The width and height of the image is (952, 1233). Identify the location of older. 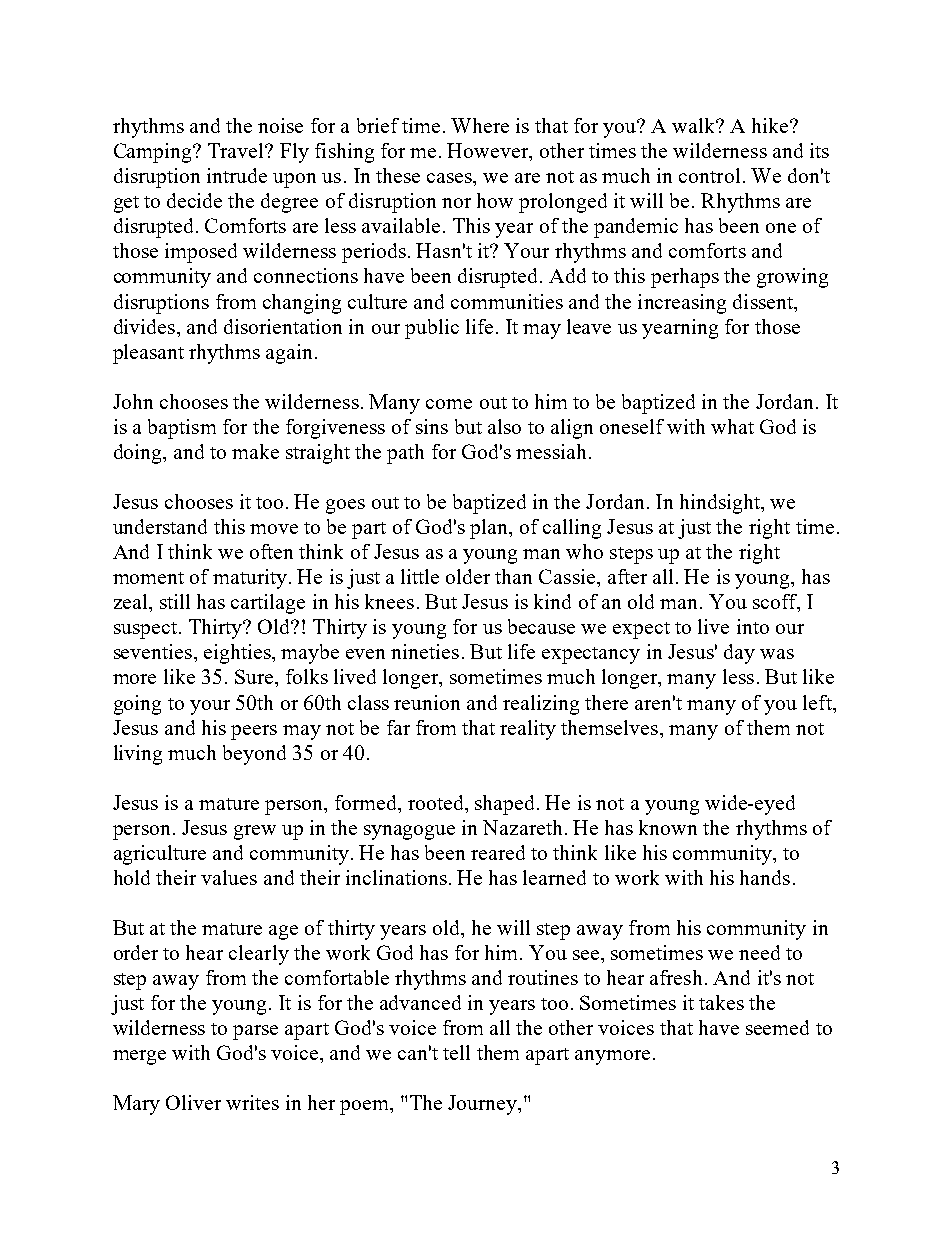
(468, 576).
